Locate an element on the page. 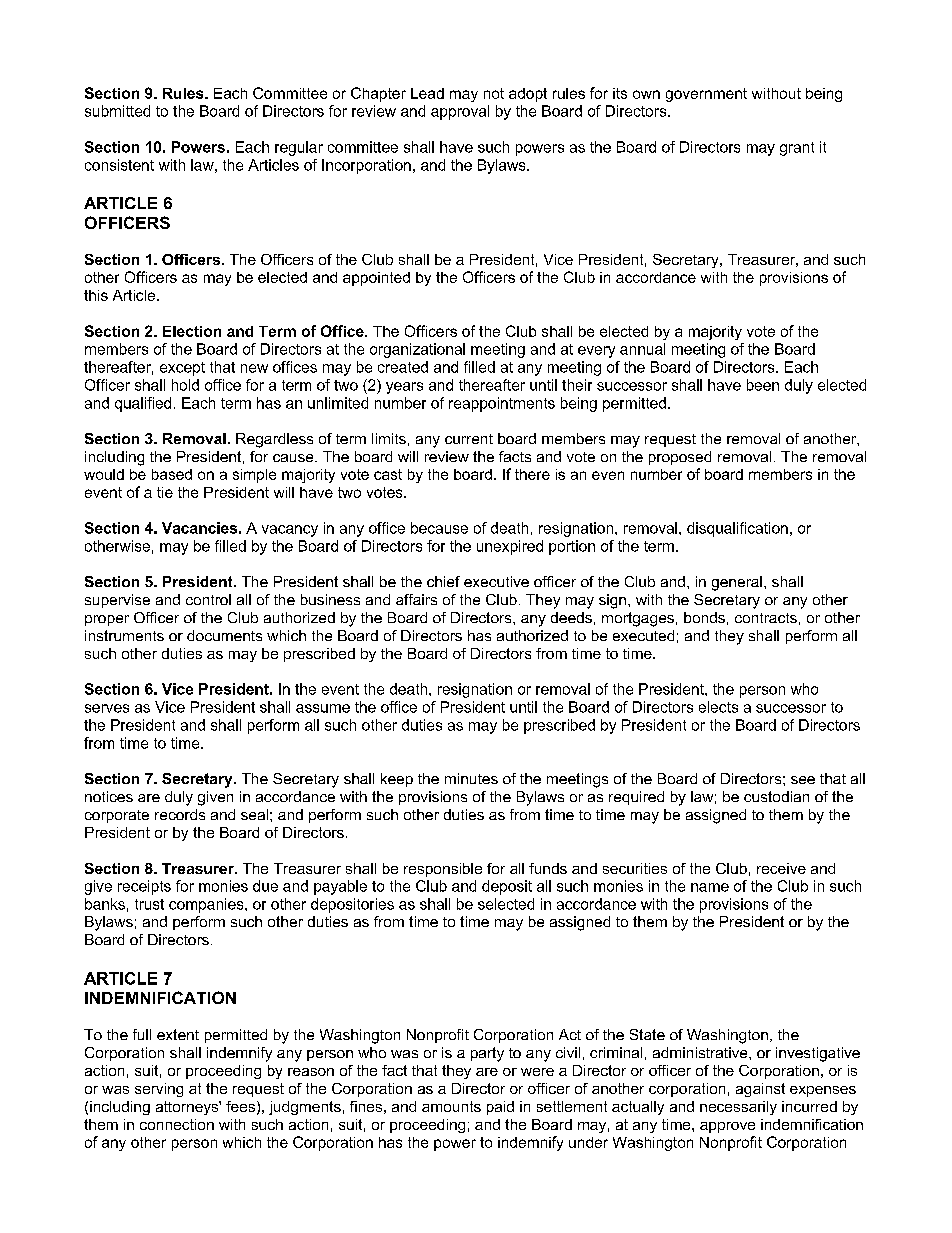 The height and width of the page is (1233, 952). contracts is located at coordinates (766, 618).
